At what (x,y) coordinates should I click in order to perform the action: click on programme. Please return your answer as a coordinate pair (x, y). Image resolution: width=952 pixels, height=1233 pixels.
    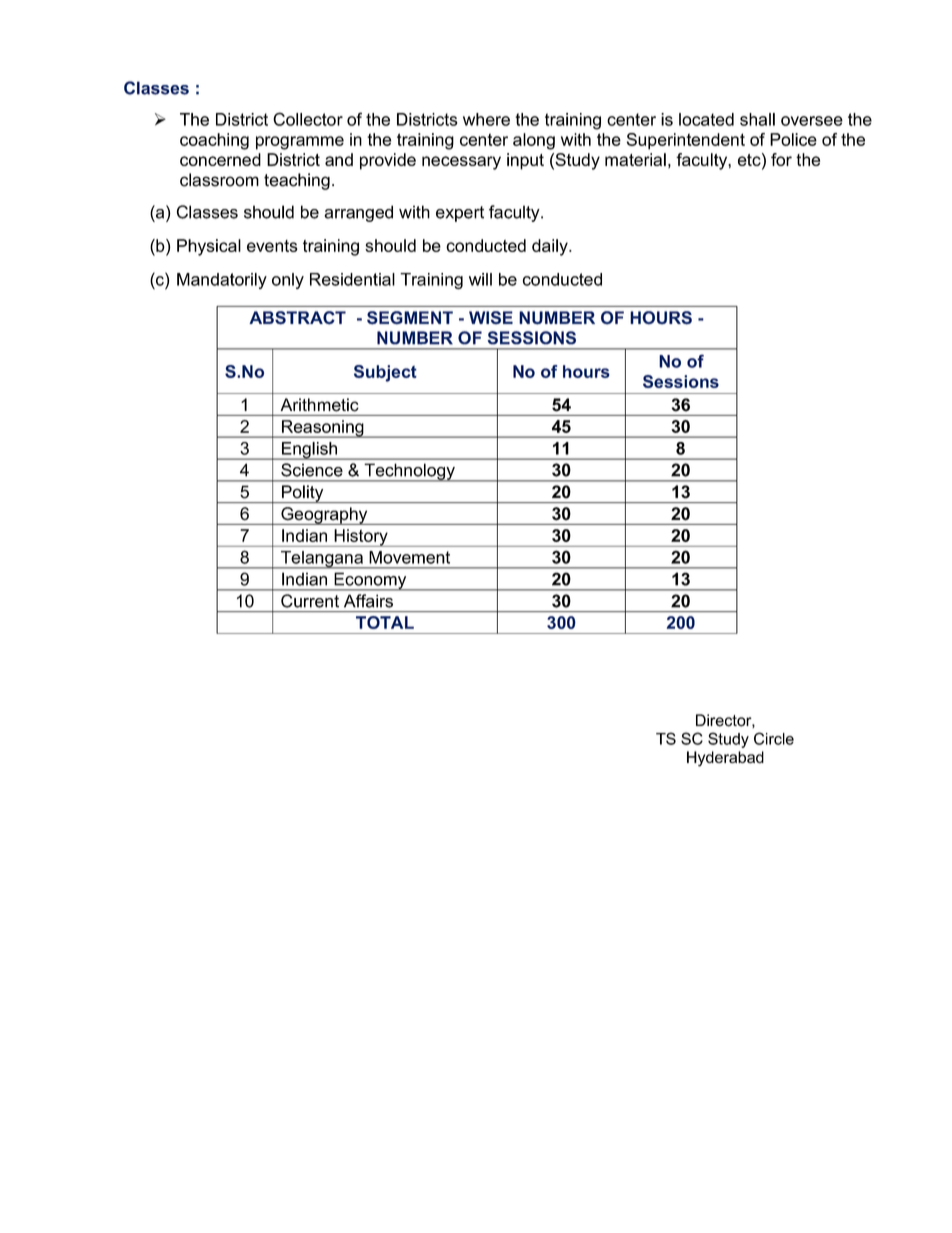
    Looking at the image, I should click on (300, 143).
